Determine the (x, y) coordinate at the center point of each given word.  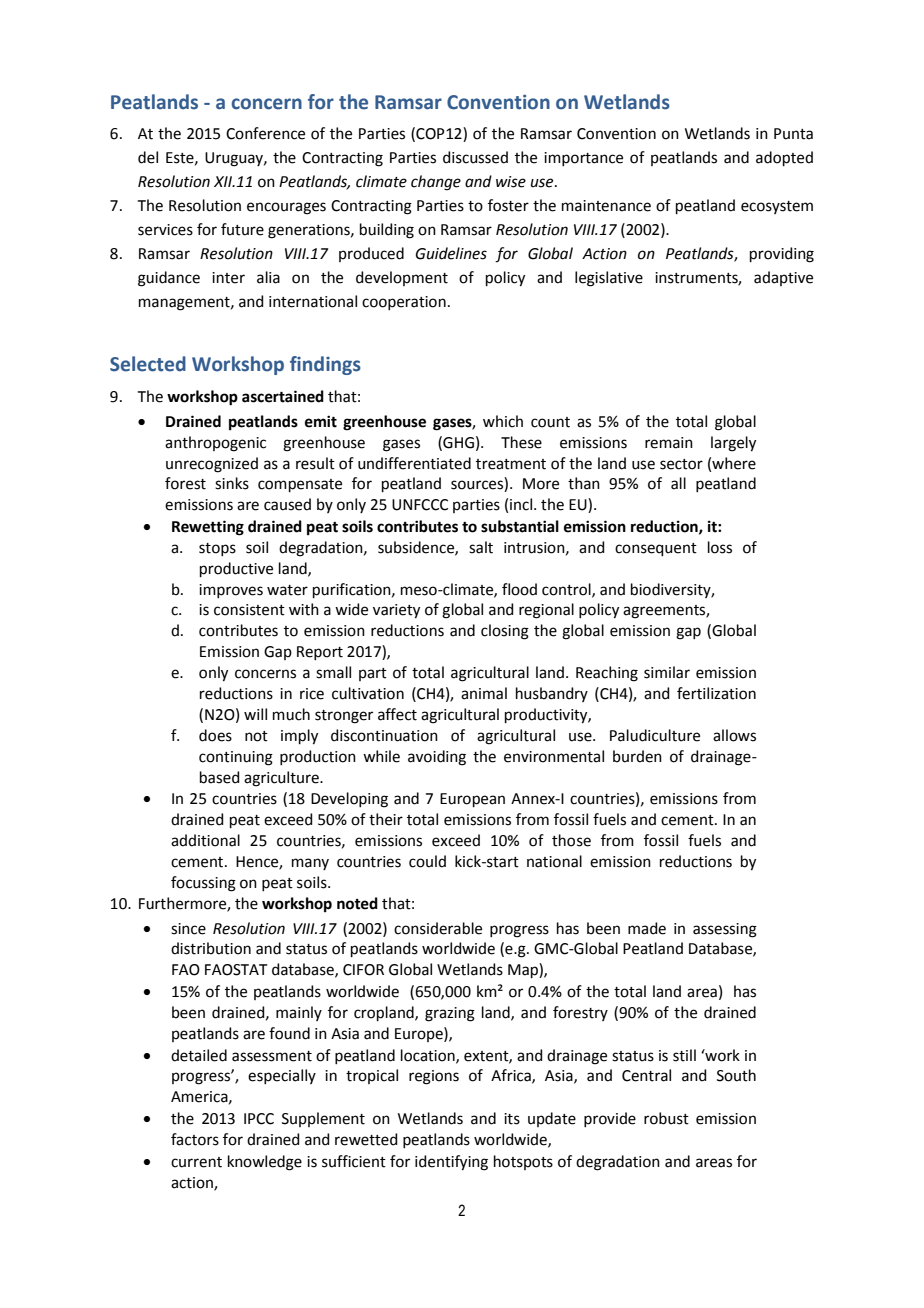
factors (195, 1139)
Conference (265, 133)
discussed (475, 157)
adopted (784, 158)
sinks (232, 483)
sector (681, 464)
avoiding (437, 758)
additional (205, 840)
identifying (451, 1163)
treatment (511, 464)
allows (734, 735)
